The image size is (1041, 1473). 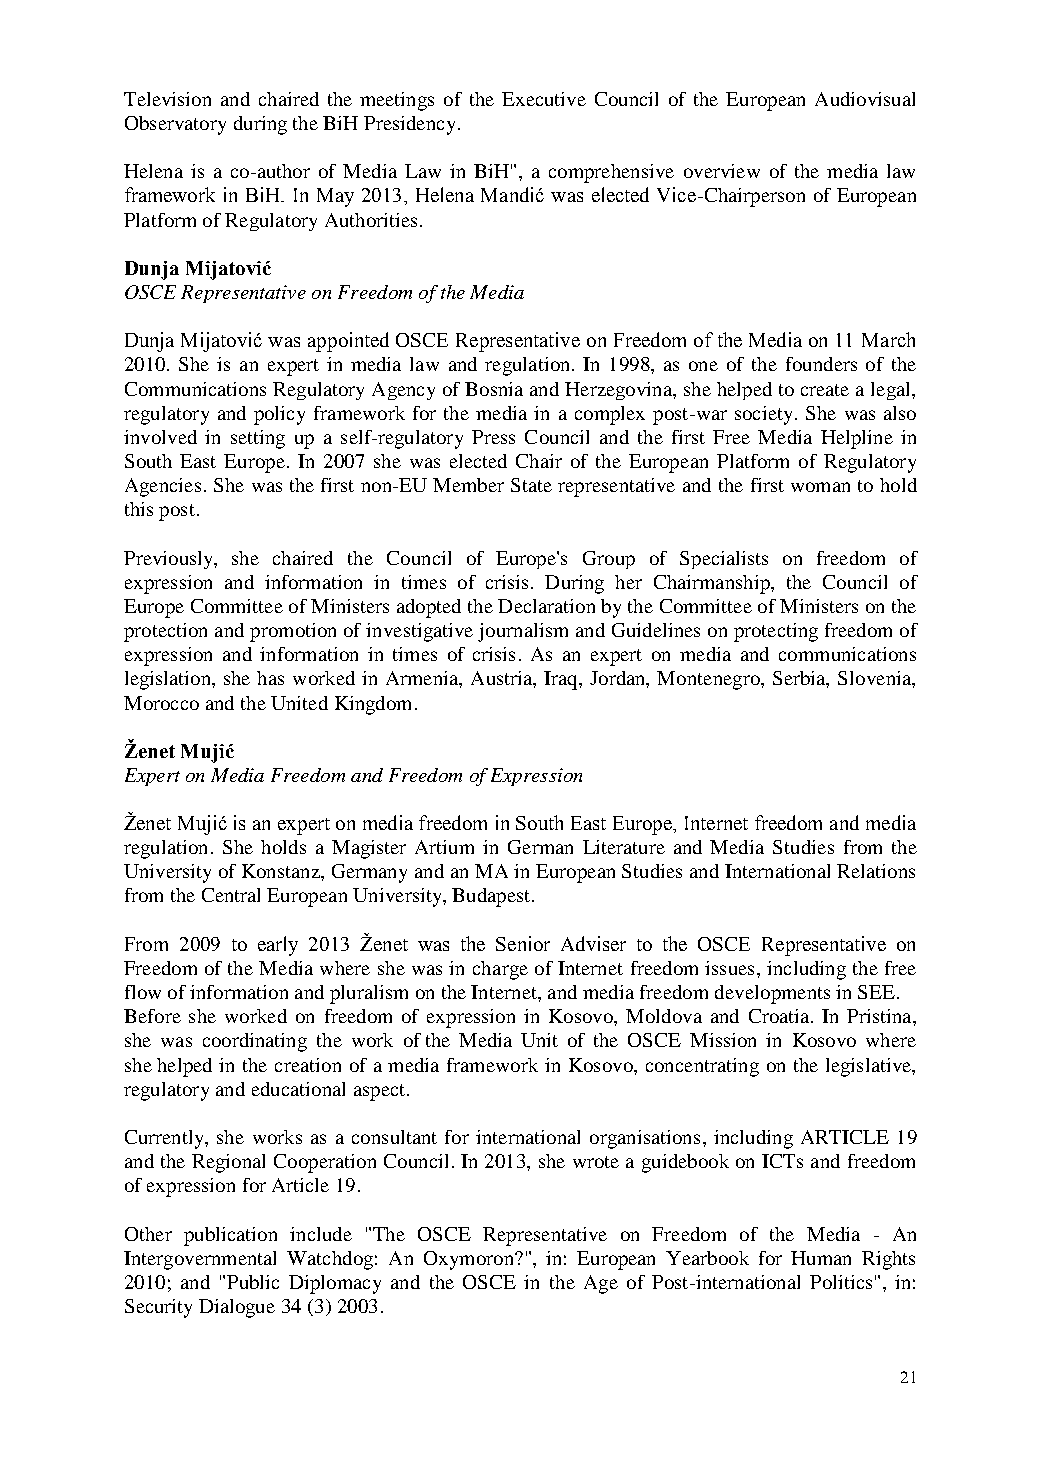 I want to click on Executive, so click(x=544, y=99).
